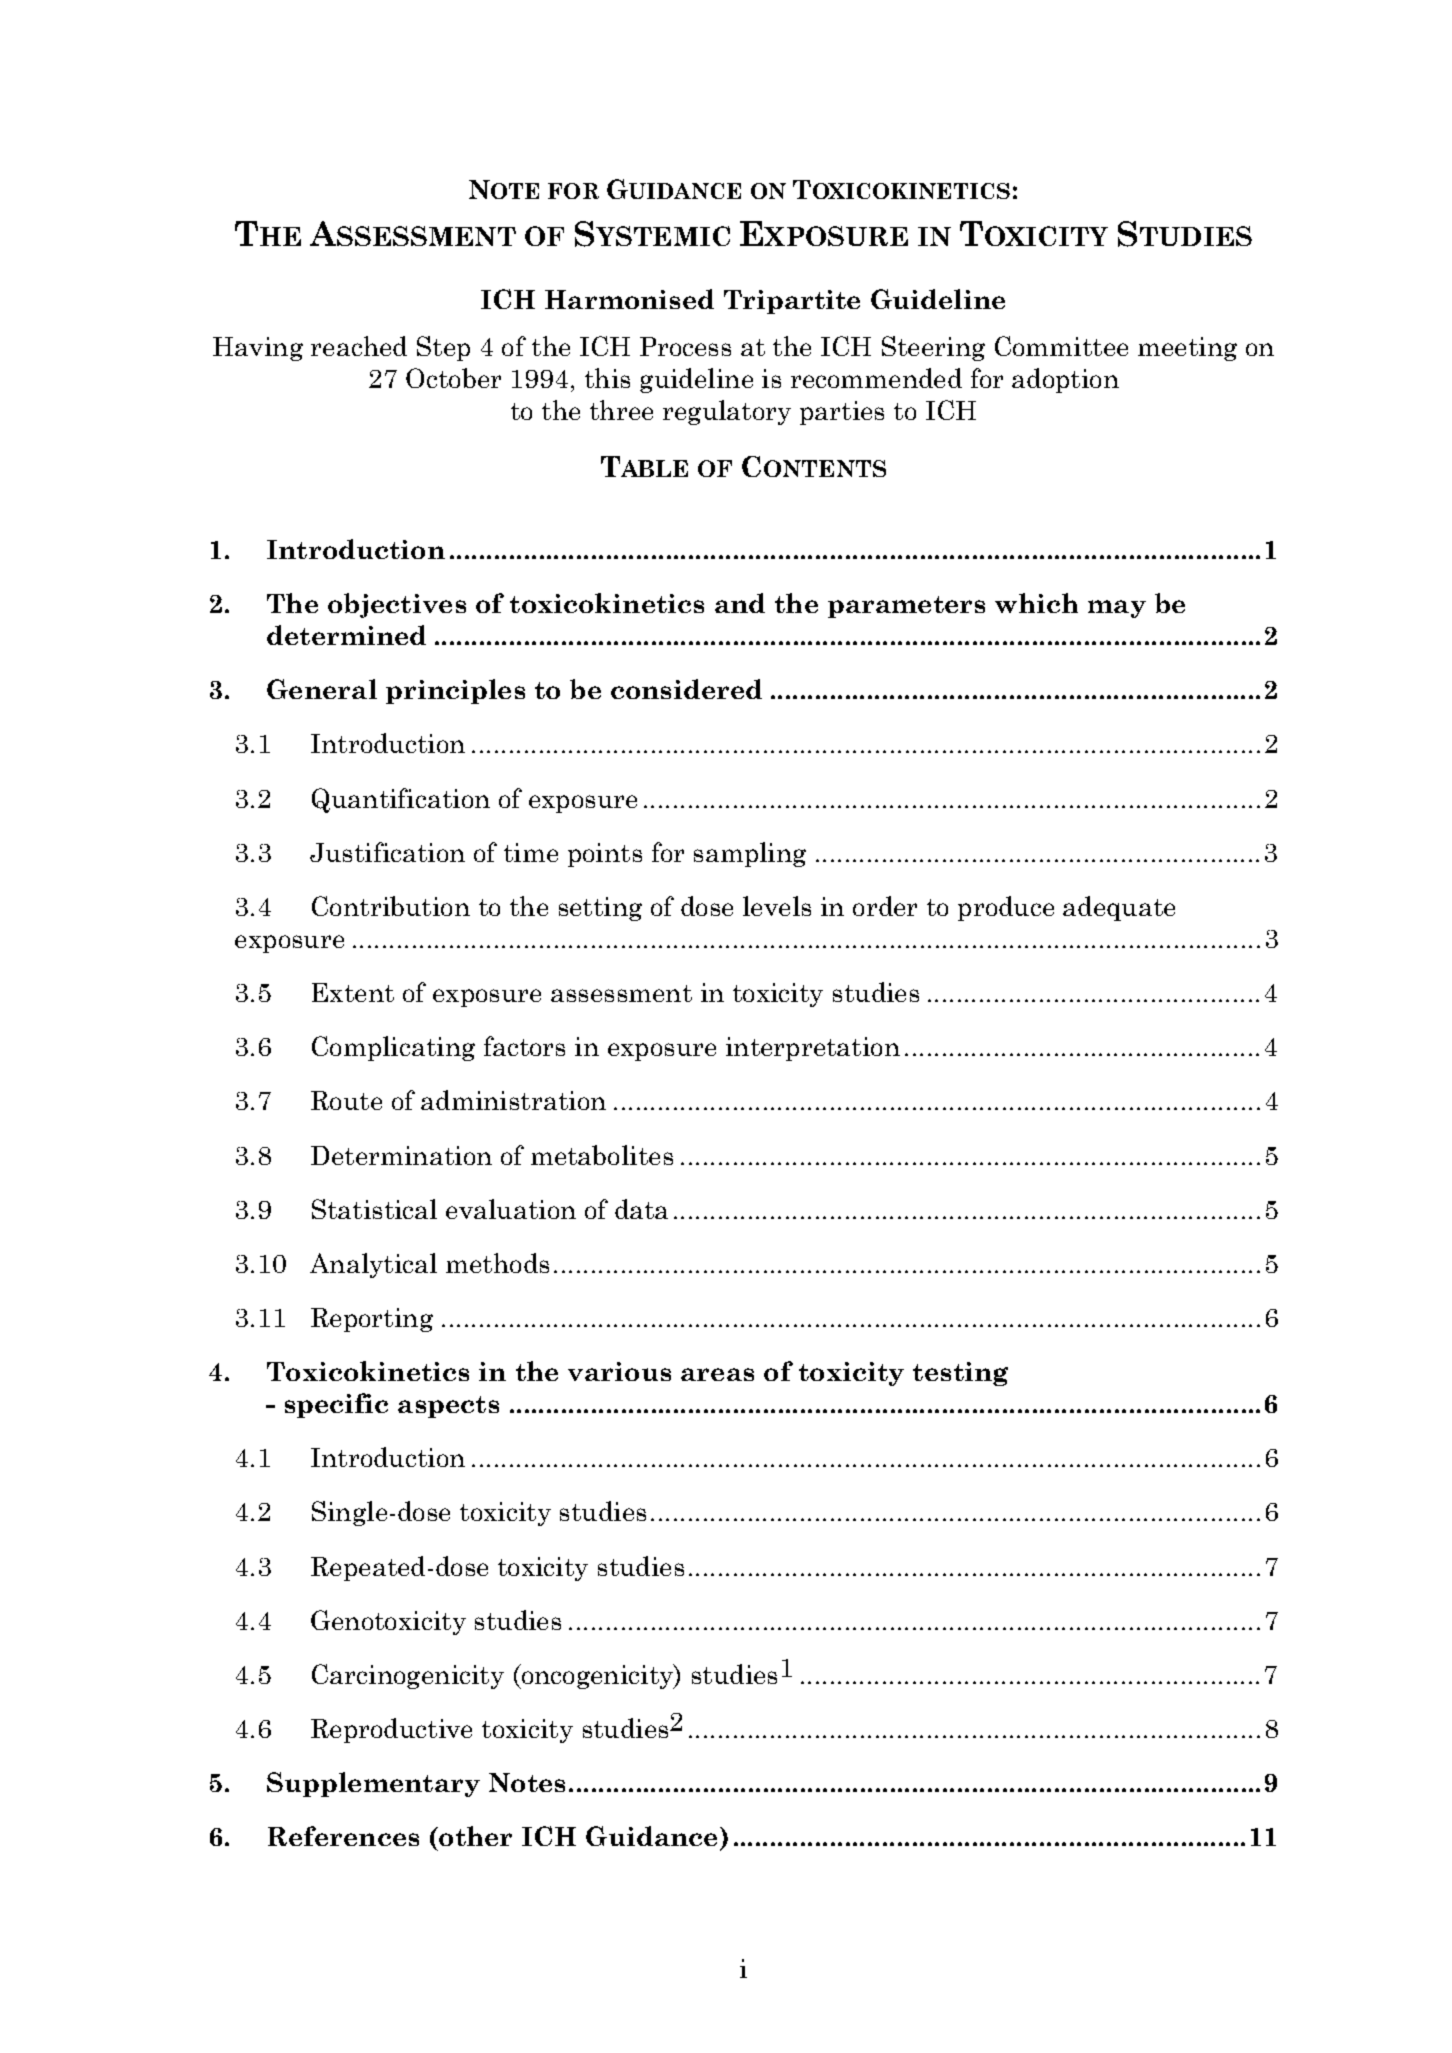  What do you see at coordinates (1061, 346) in the document?
I see `Committee` at bounding box center [1061, 346].
